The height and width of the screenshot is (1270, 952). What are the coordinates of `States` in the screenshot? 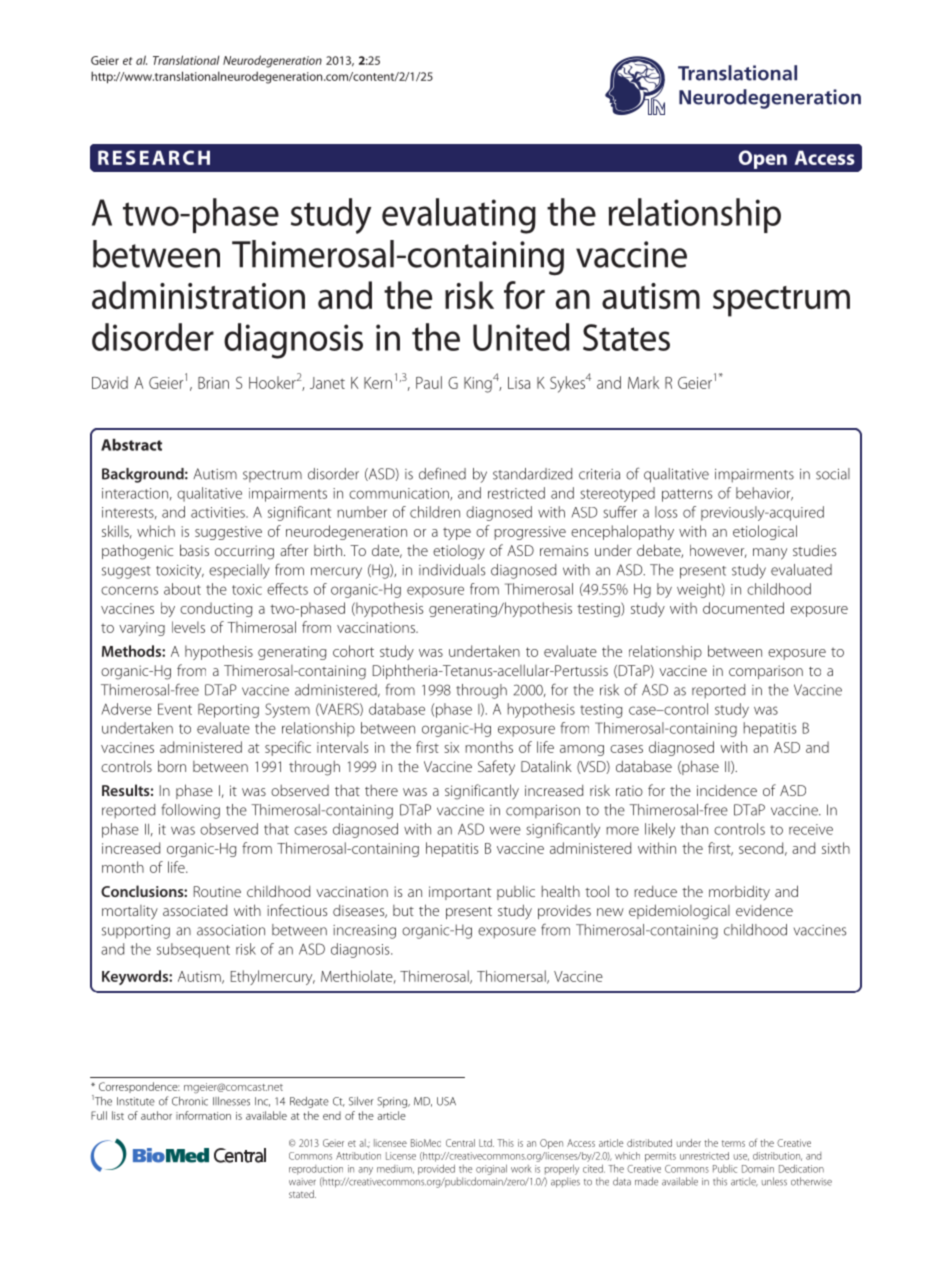 It's located at (626, 337).
